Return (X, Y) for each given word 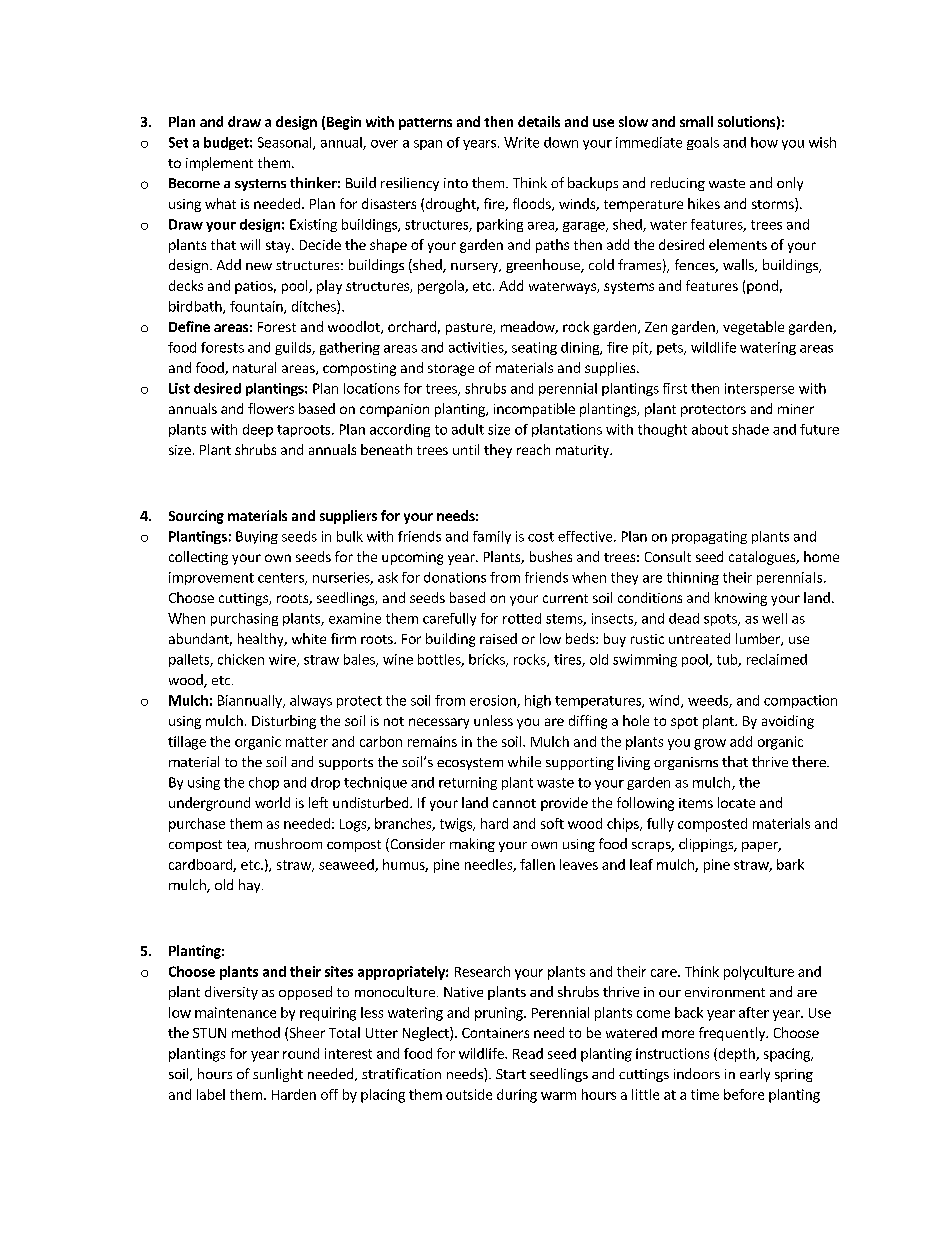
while (524, 761)
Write (521, 142)
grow (710, 744)
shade (750, 429)
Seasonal (286, 143)
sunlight (278, 1075)
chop (264, 783)
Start (511, 1074)
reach (533, 449)
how (764, 142)
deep (258, 430)
